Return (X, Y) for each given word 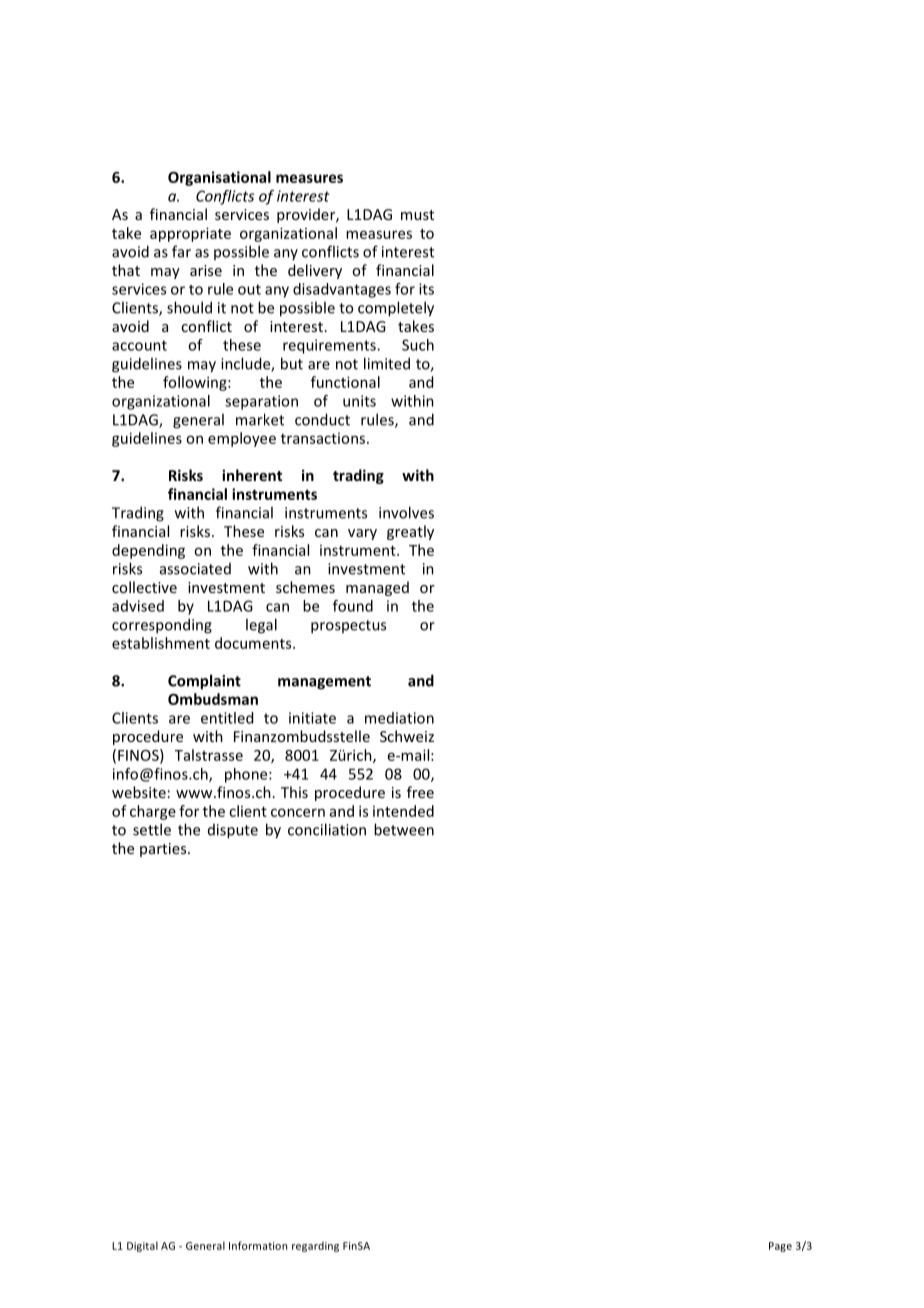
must (417, 215)
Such (418, 345)
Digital (142, 1246)
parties (164, 850)
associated (195, 569)
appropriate (190, 234)
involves (406, 512)
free (420, 792)
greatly (410, 532)
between (404, 829)
